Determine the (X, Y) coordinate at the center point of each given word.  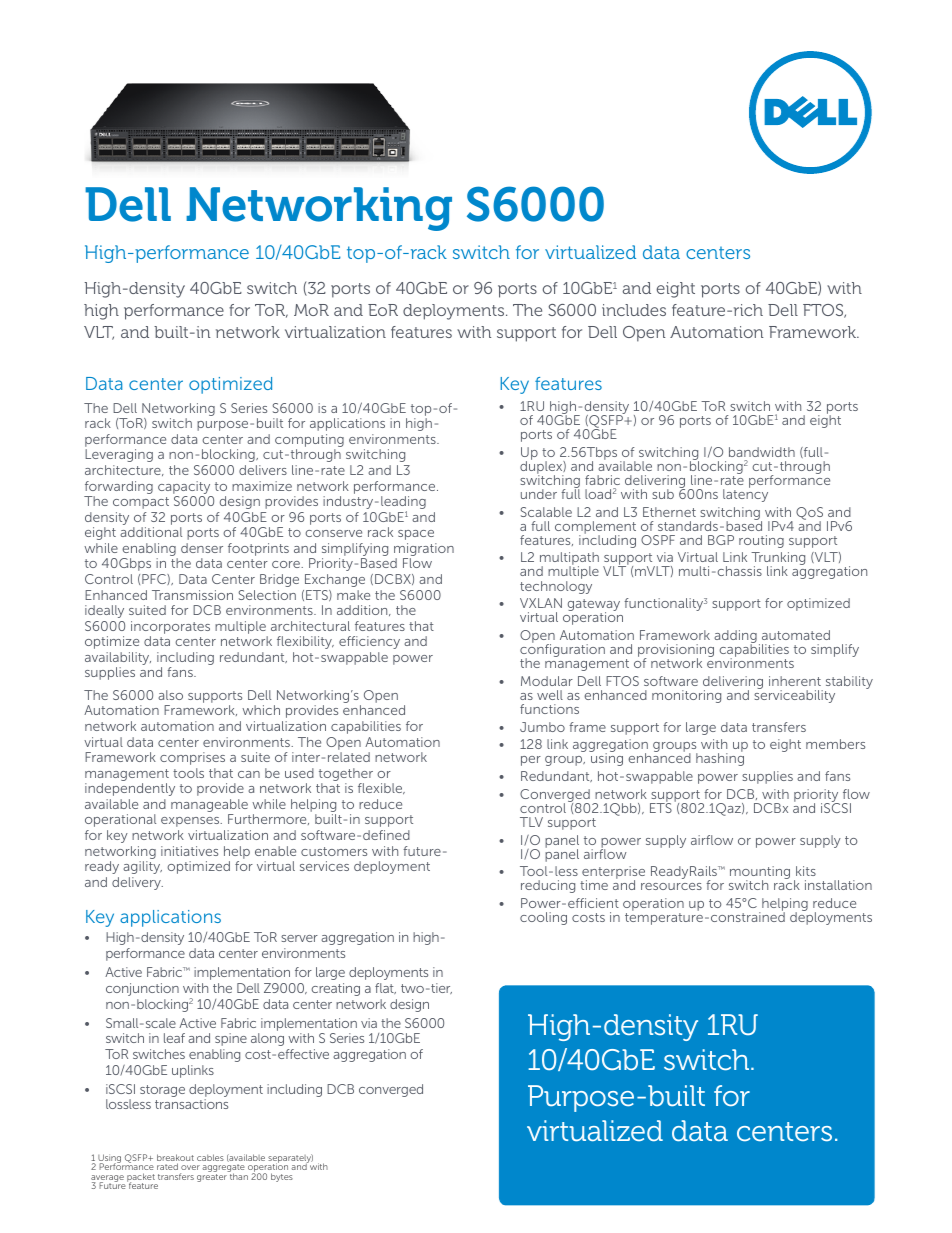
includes (634, 310)
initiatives (189, 851)
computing (309, 442)
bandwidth (762, 452)
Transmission (192, 595)
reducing (548, 886)
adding (735, 638)
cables (210, 1157)
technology (556, 587)
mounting (760, 874)
